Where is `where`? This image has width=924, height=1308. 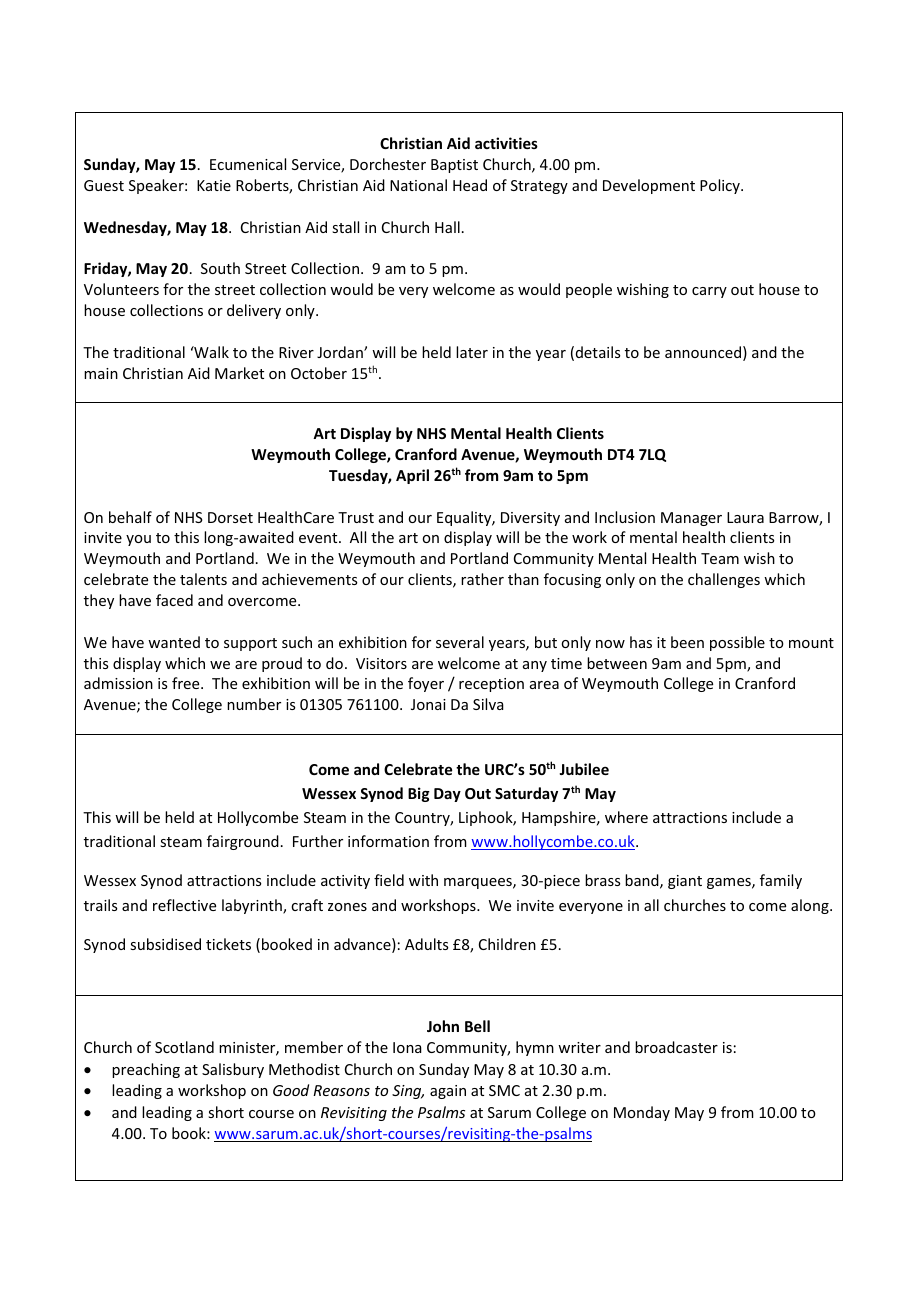
where is located at coordinates (626, 817).
